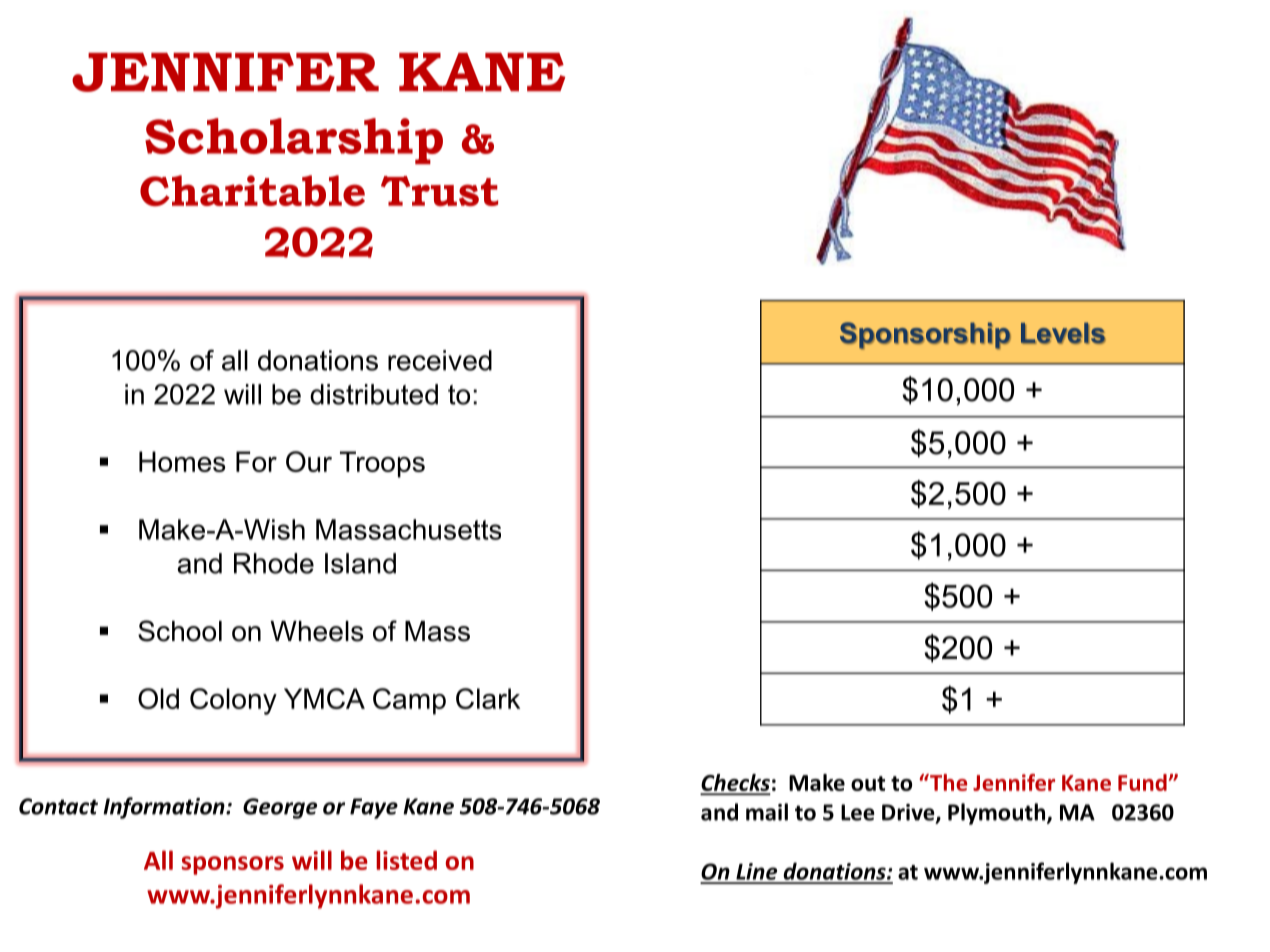  I want to click on The, so click(947, 782).
